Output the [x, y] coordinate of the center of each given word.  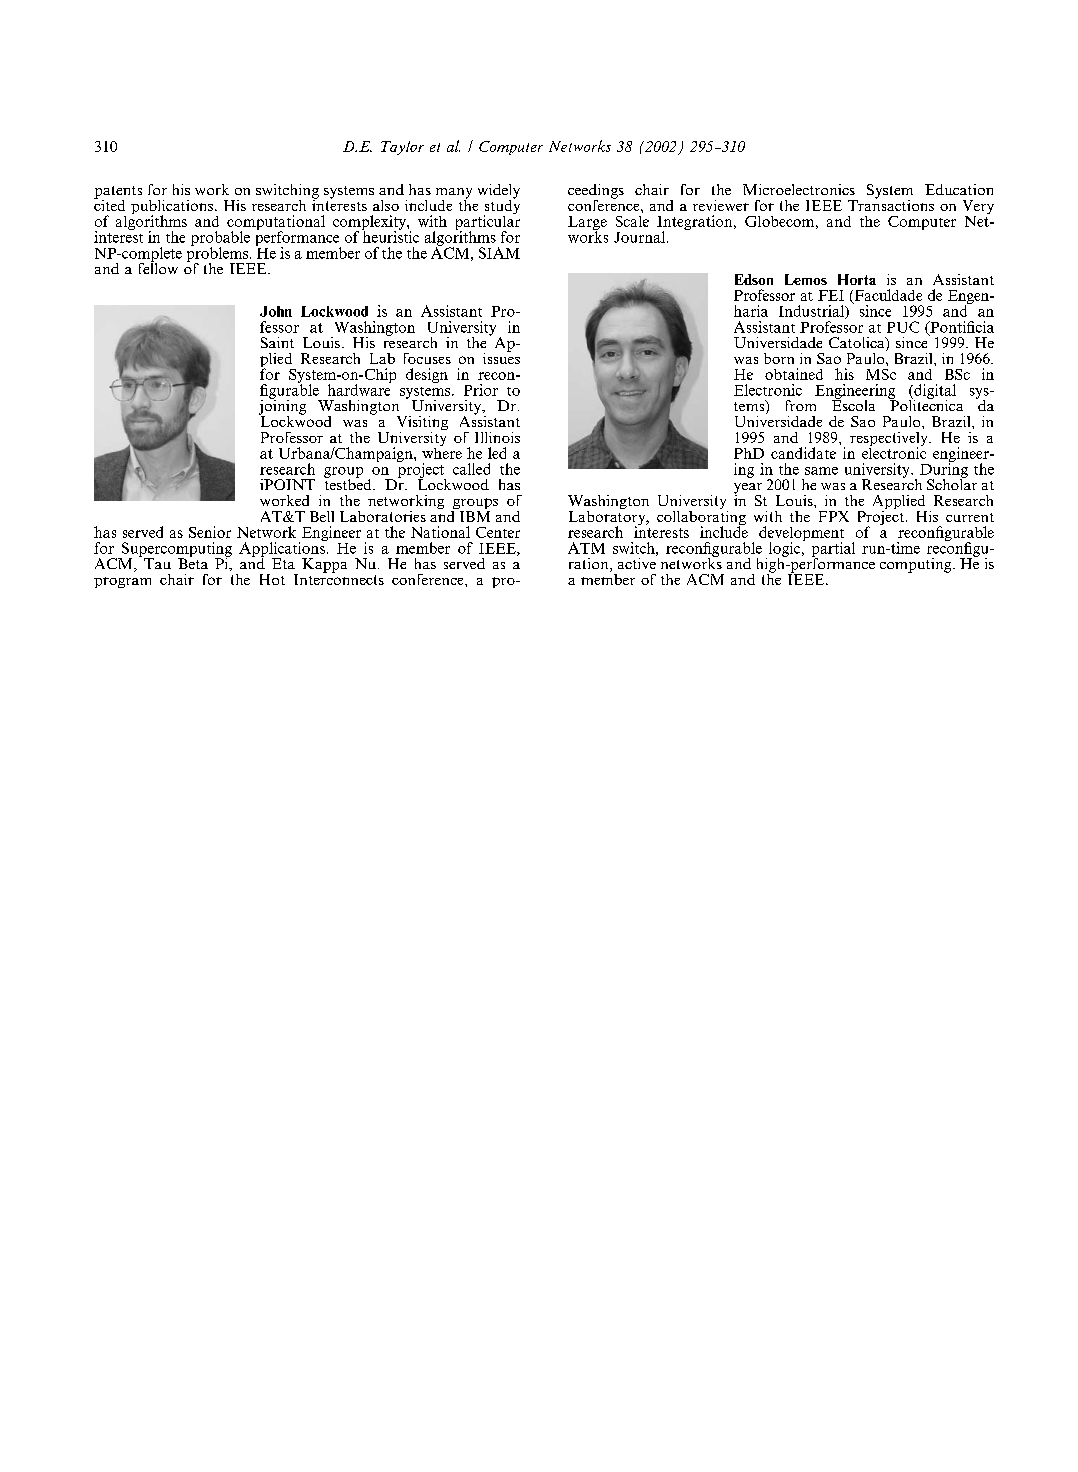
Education [959, 189]
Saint [277, 342]
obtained [794, 374]
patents [118, 193]
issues [501, 357]
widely [499, 192]
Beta [193, 562]
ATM [586, 548]
